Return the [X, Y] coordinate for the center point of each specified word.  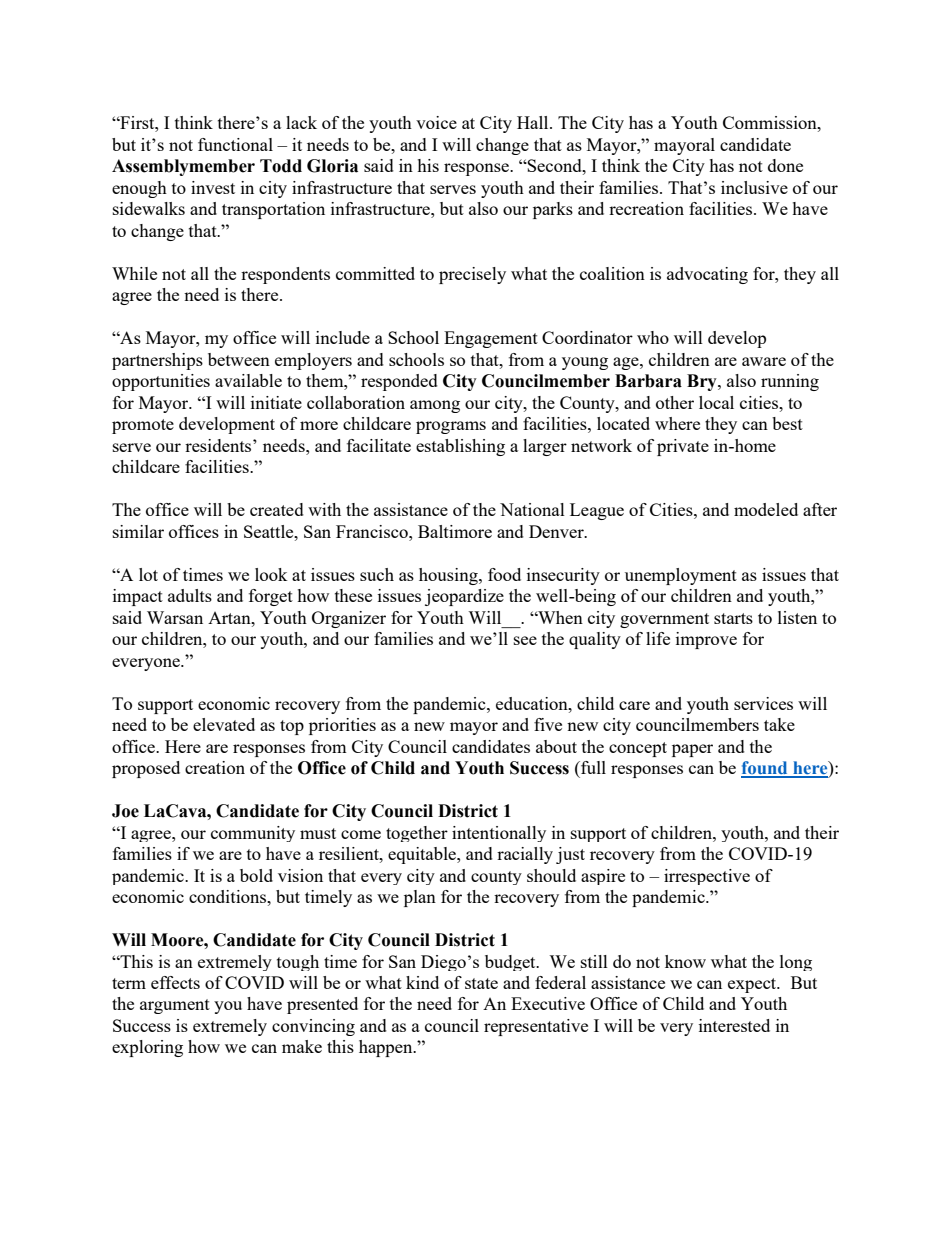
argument [175, 1006]
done [785, 165]
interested [734, 1025]
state [481, 983]
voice [436, 122]
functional [235, 144]
